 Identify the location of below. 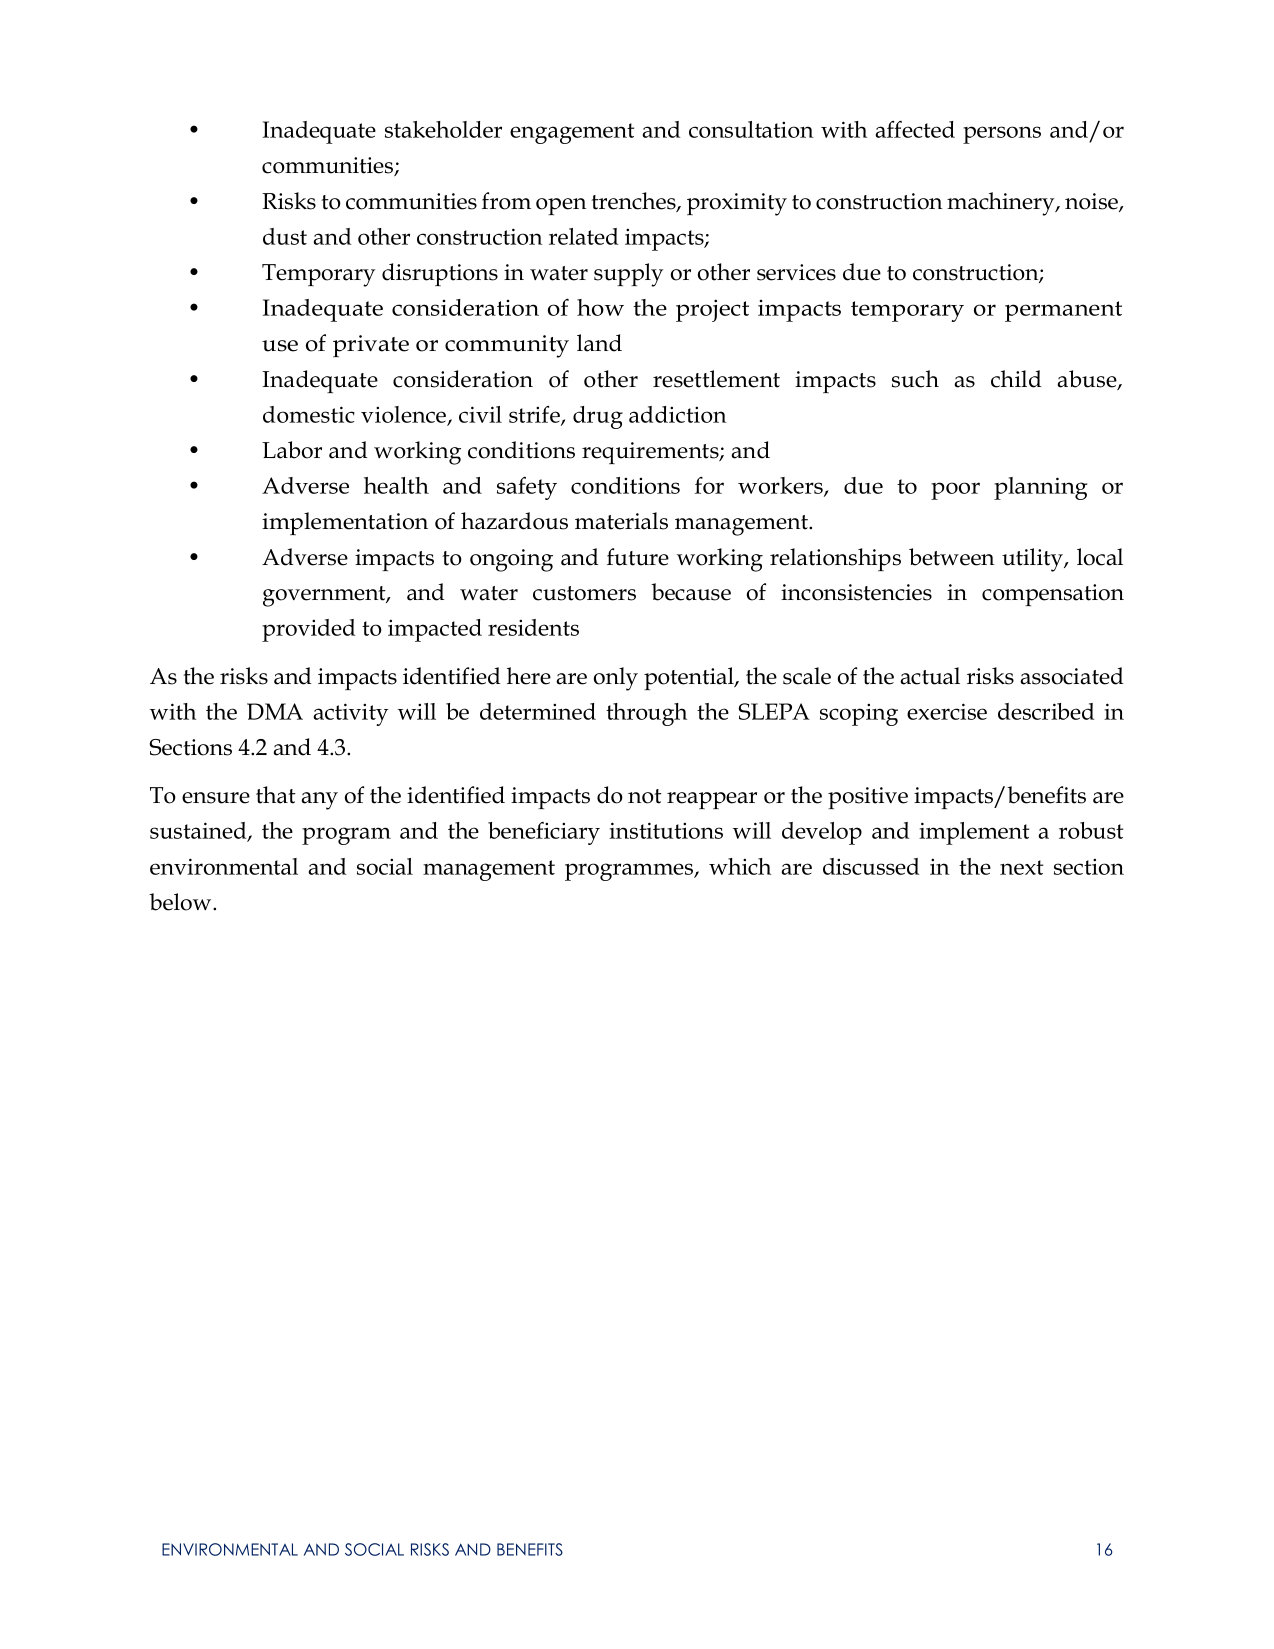
(181, 902).
